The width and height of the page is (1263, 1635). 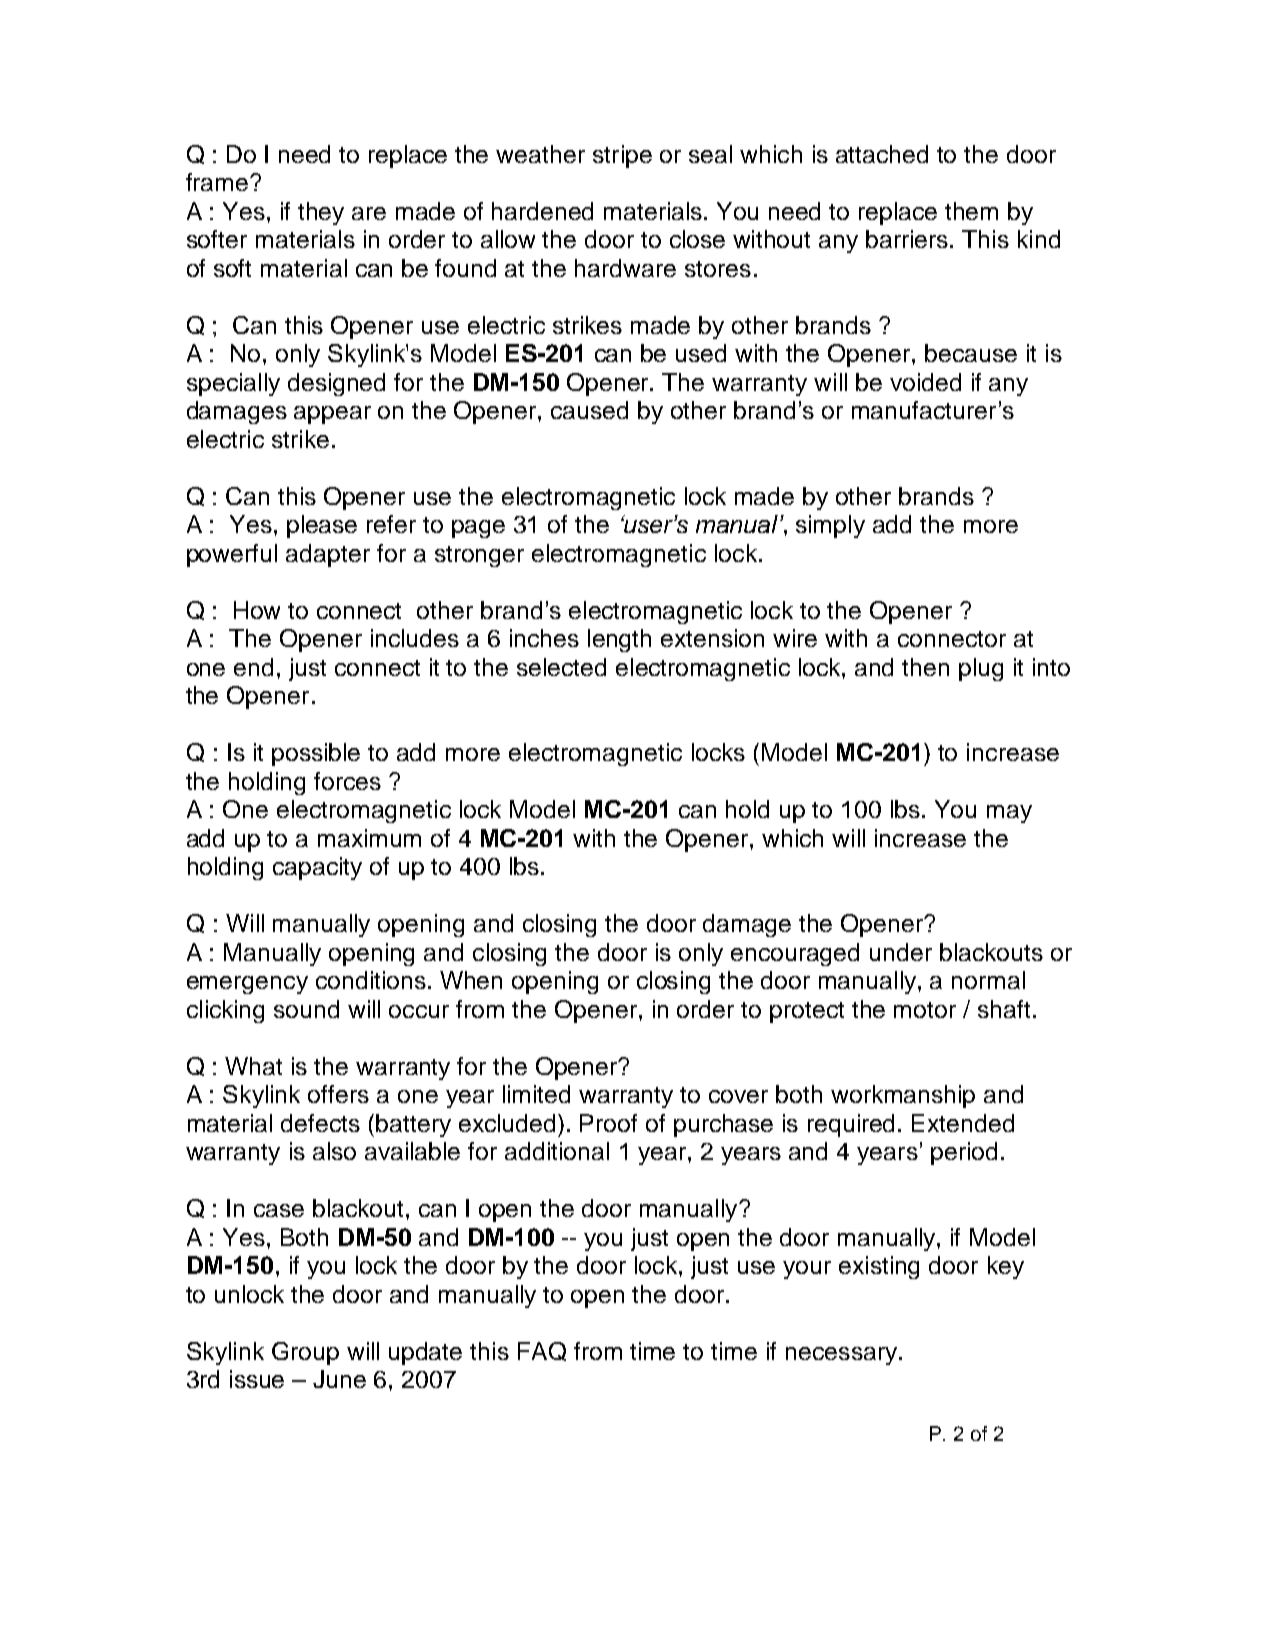 What do you see at coordinates (622, 156) in the page?
I see `stripe` at bounding box center [622, 156].
